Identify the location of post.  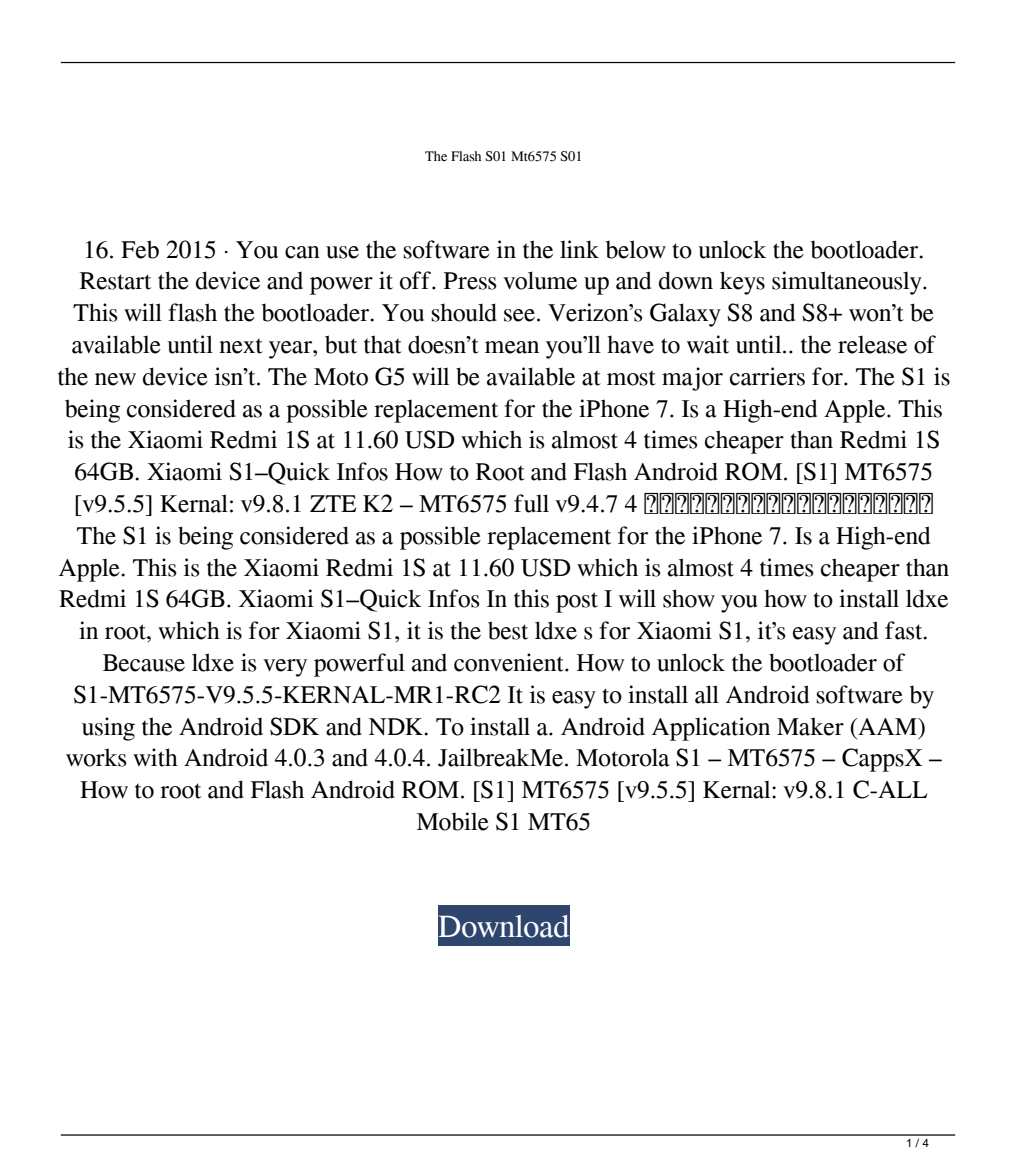
(577, 602).
